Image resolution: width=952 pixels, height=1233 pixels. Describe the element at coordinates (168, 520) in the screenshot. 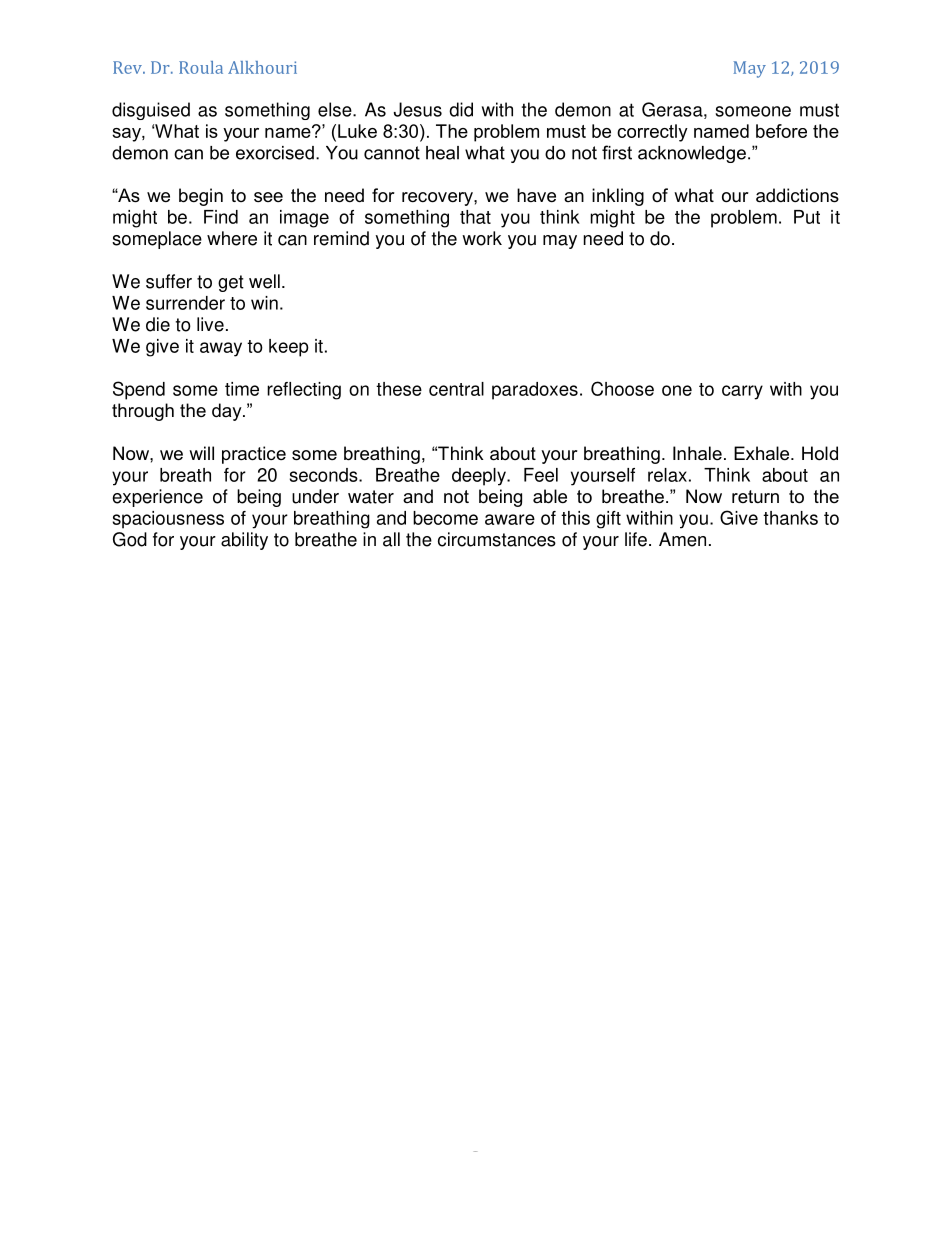

I see `spaciousness` at that location.
